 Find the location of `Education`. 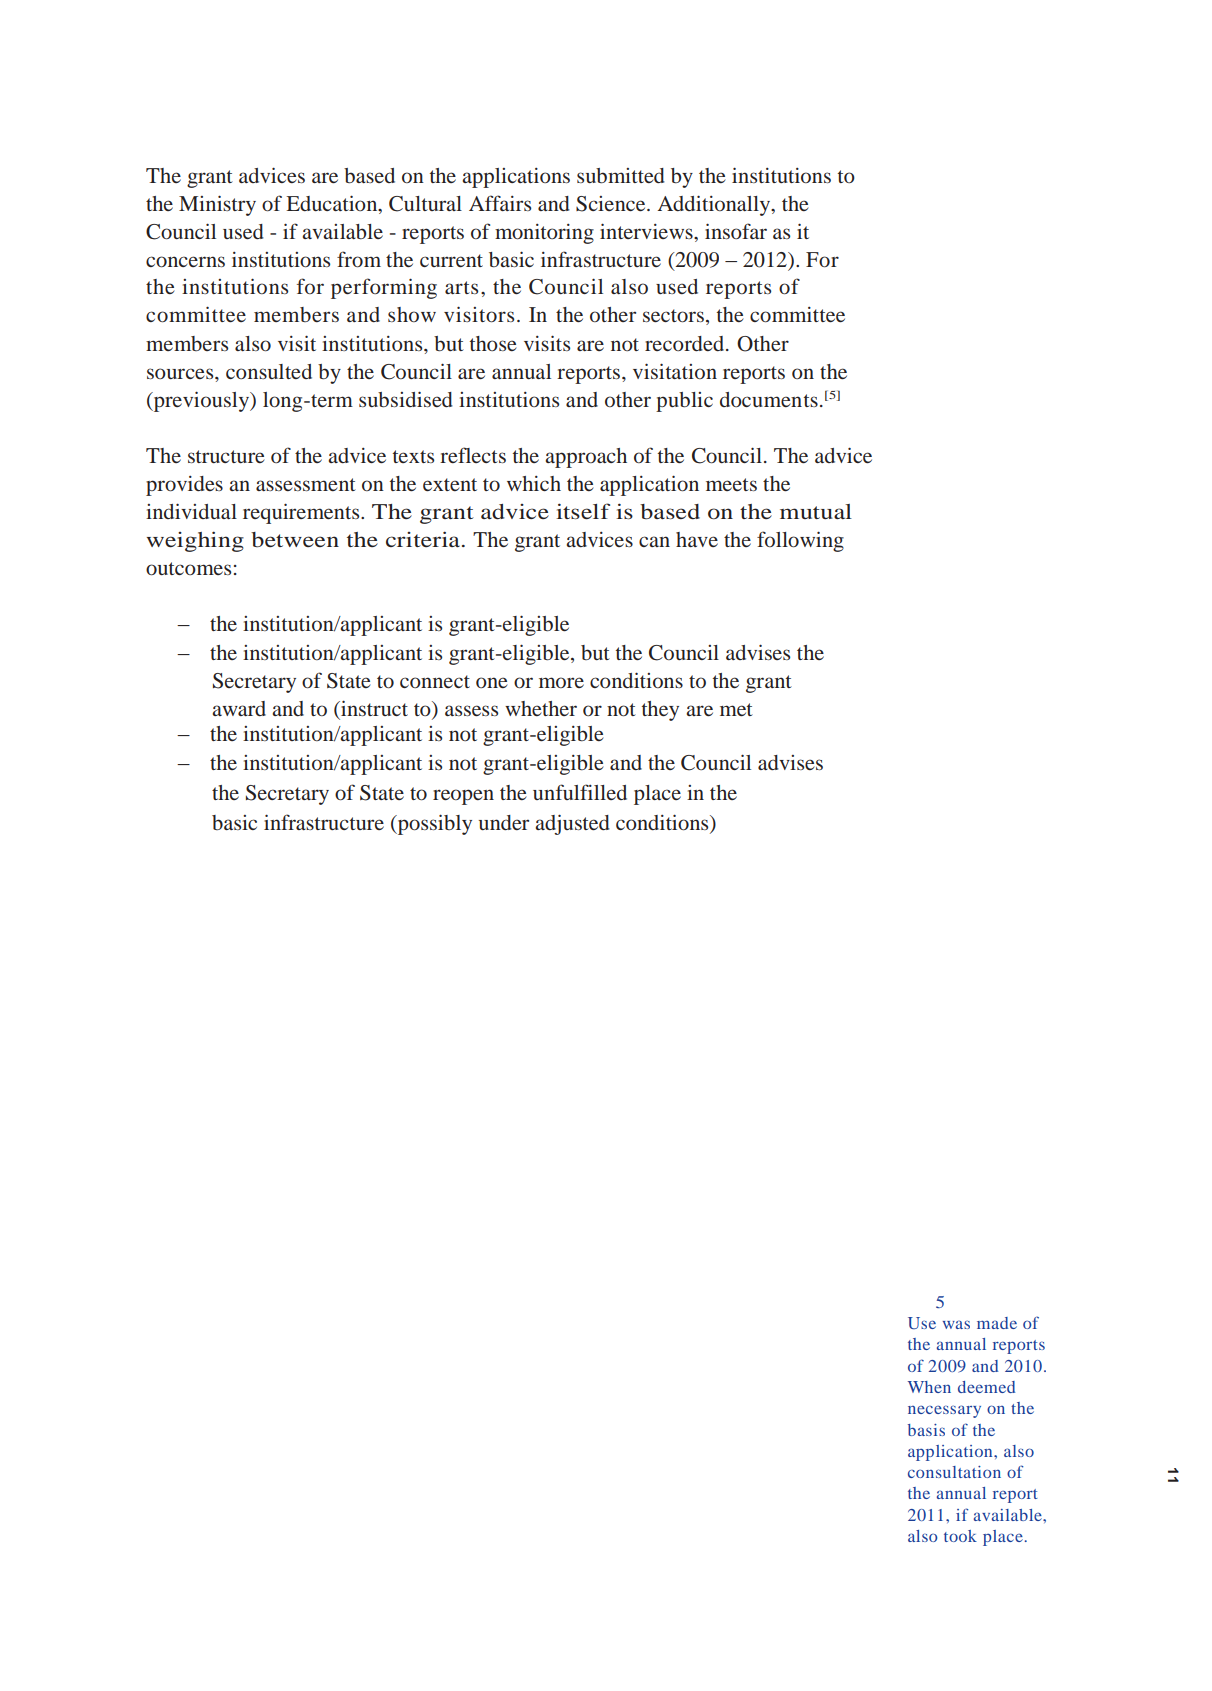

Education is located at coordinates (333, 203).
